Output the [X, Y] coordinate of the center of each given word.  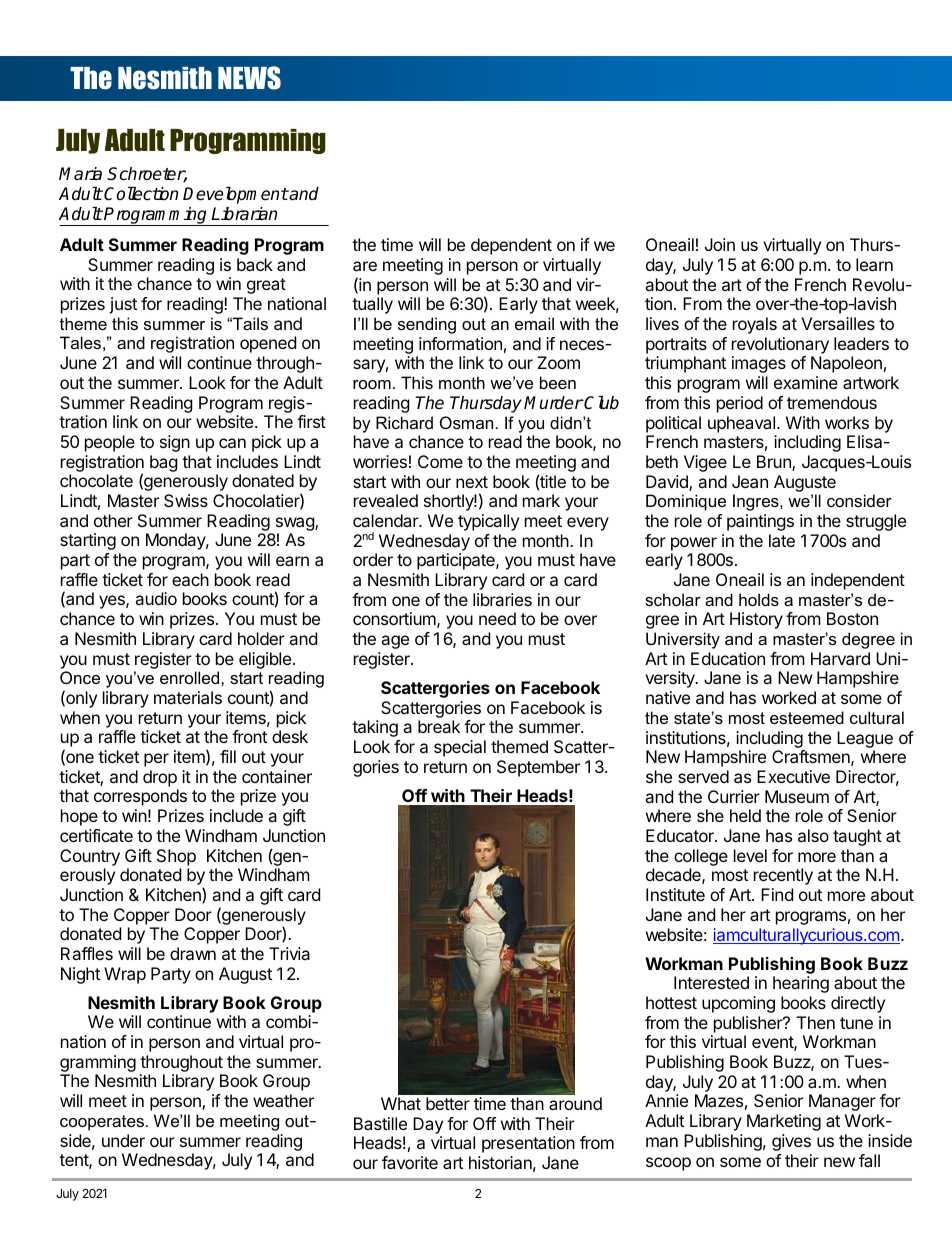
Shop [176, 857]
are [365, 266]
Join [720, 244]
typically [488, 522]
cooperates [102, 1123]
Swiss [186, 500]
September [538, 768]
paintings [760, 522]
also [813, 835]
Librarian [244, 214]
